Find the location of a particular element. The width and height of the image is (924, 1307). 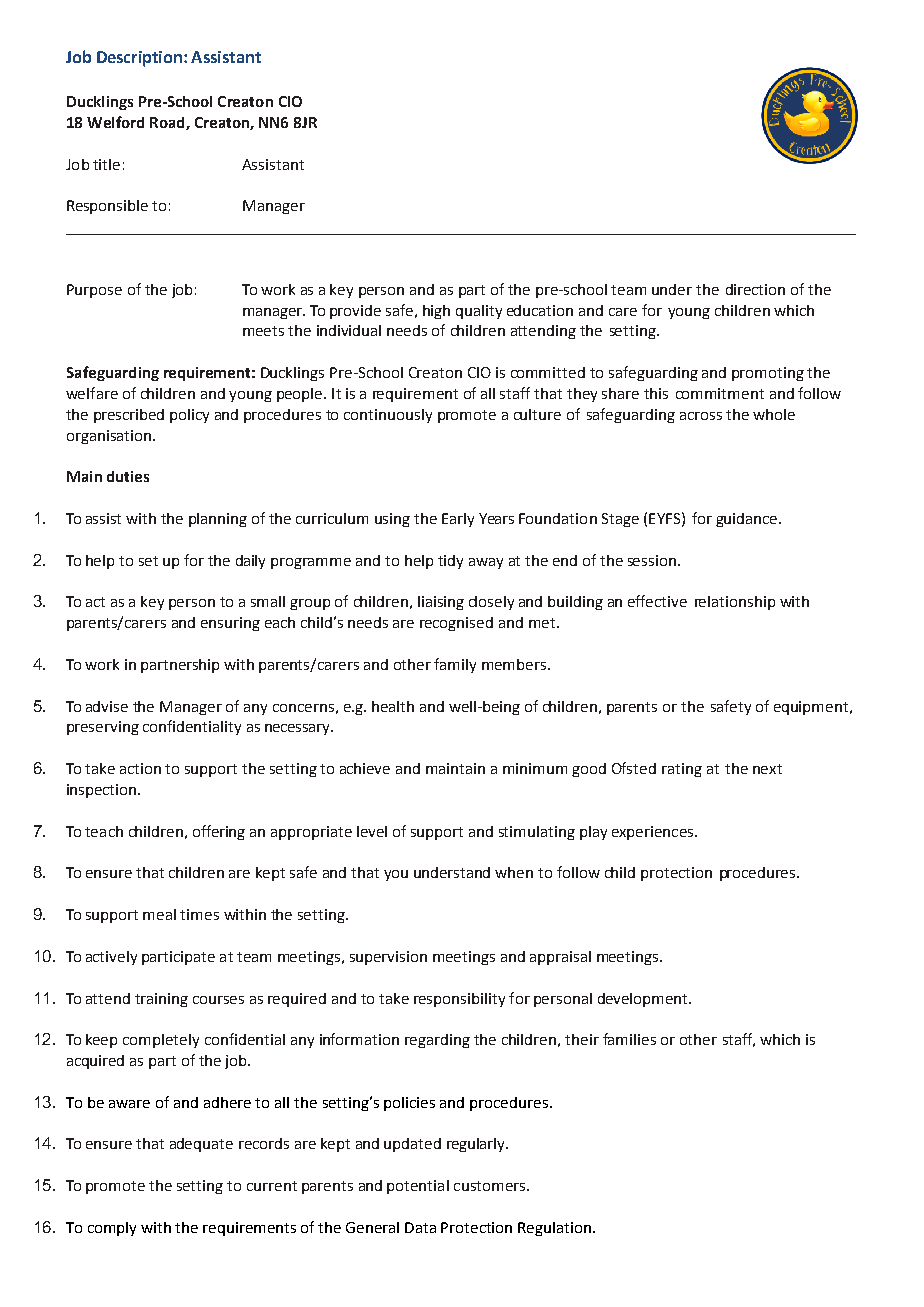

offering is located at coordinates (219, 832).
